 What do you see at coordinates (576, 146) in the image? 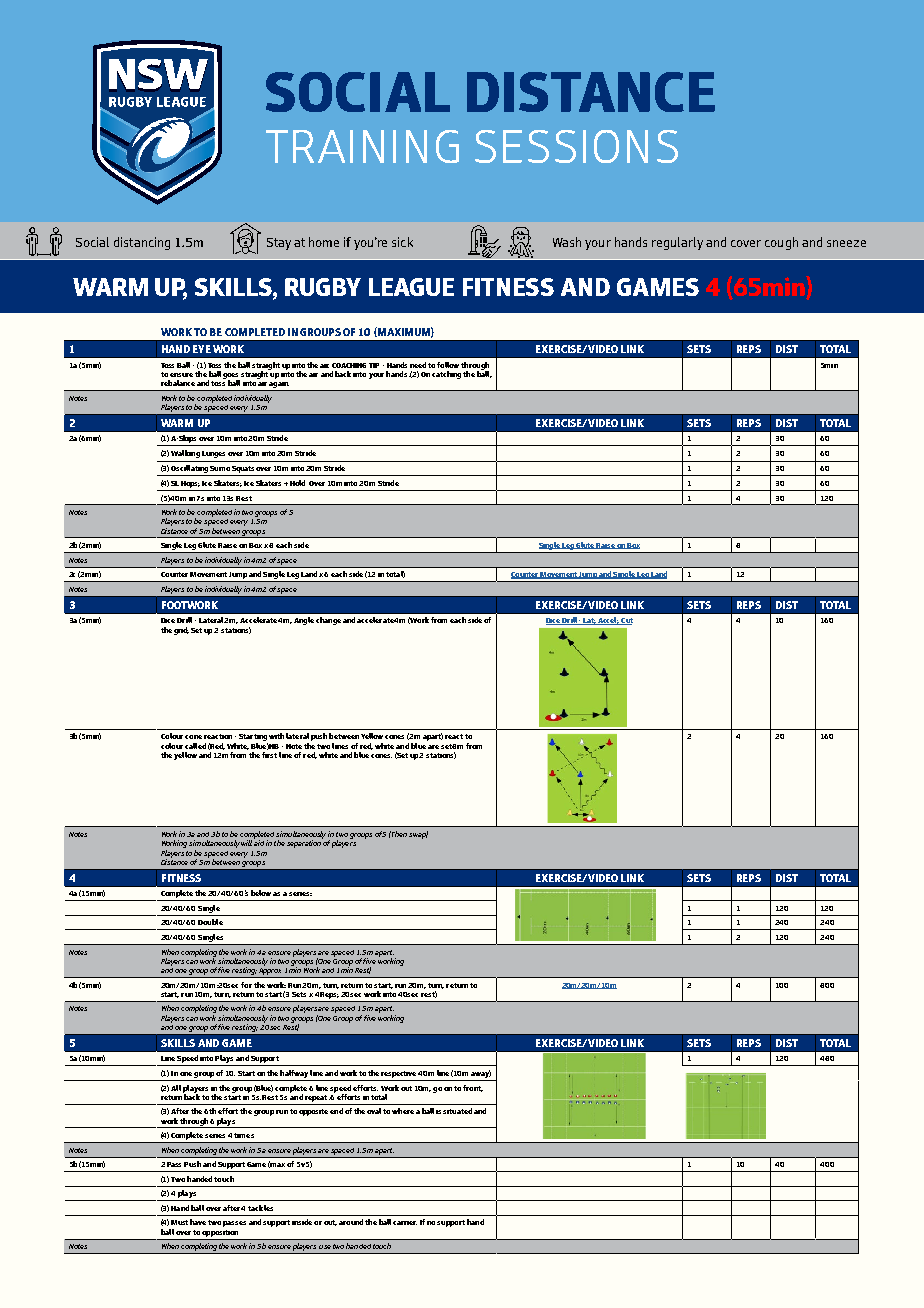
I see `SESSIONS` at bounding box center [576, 146].
